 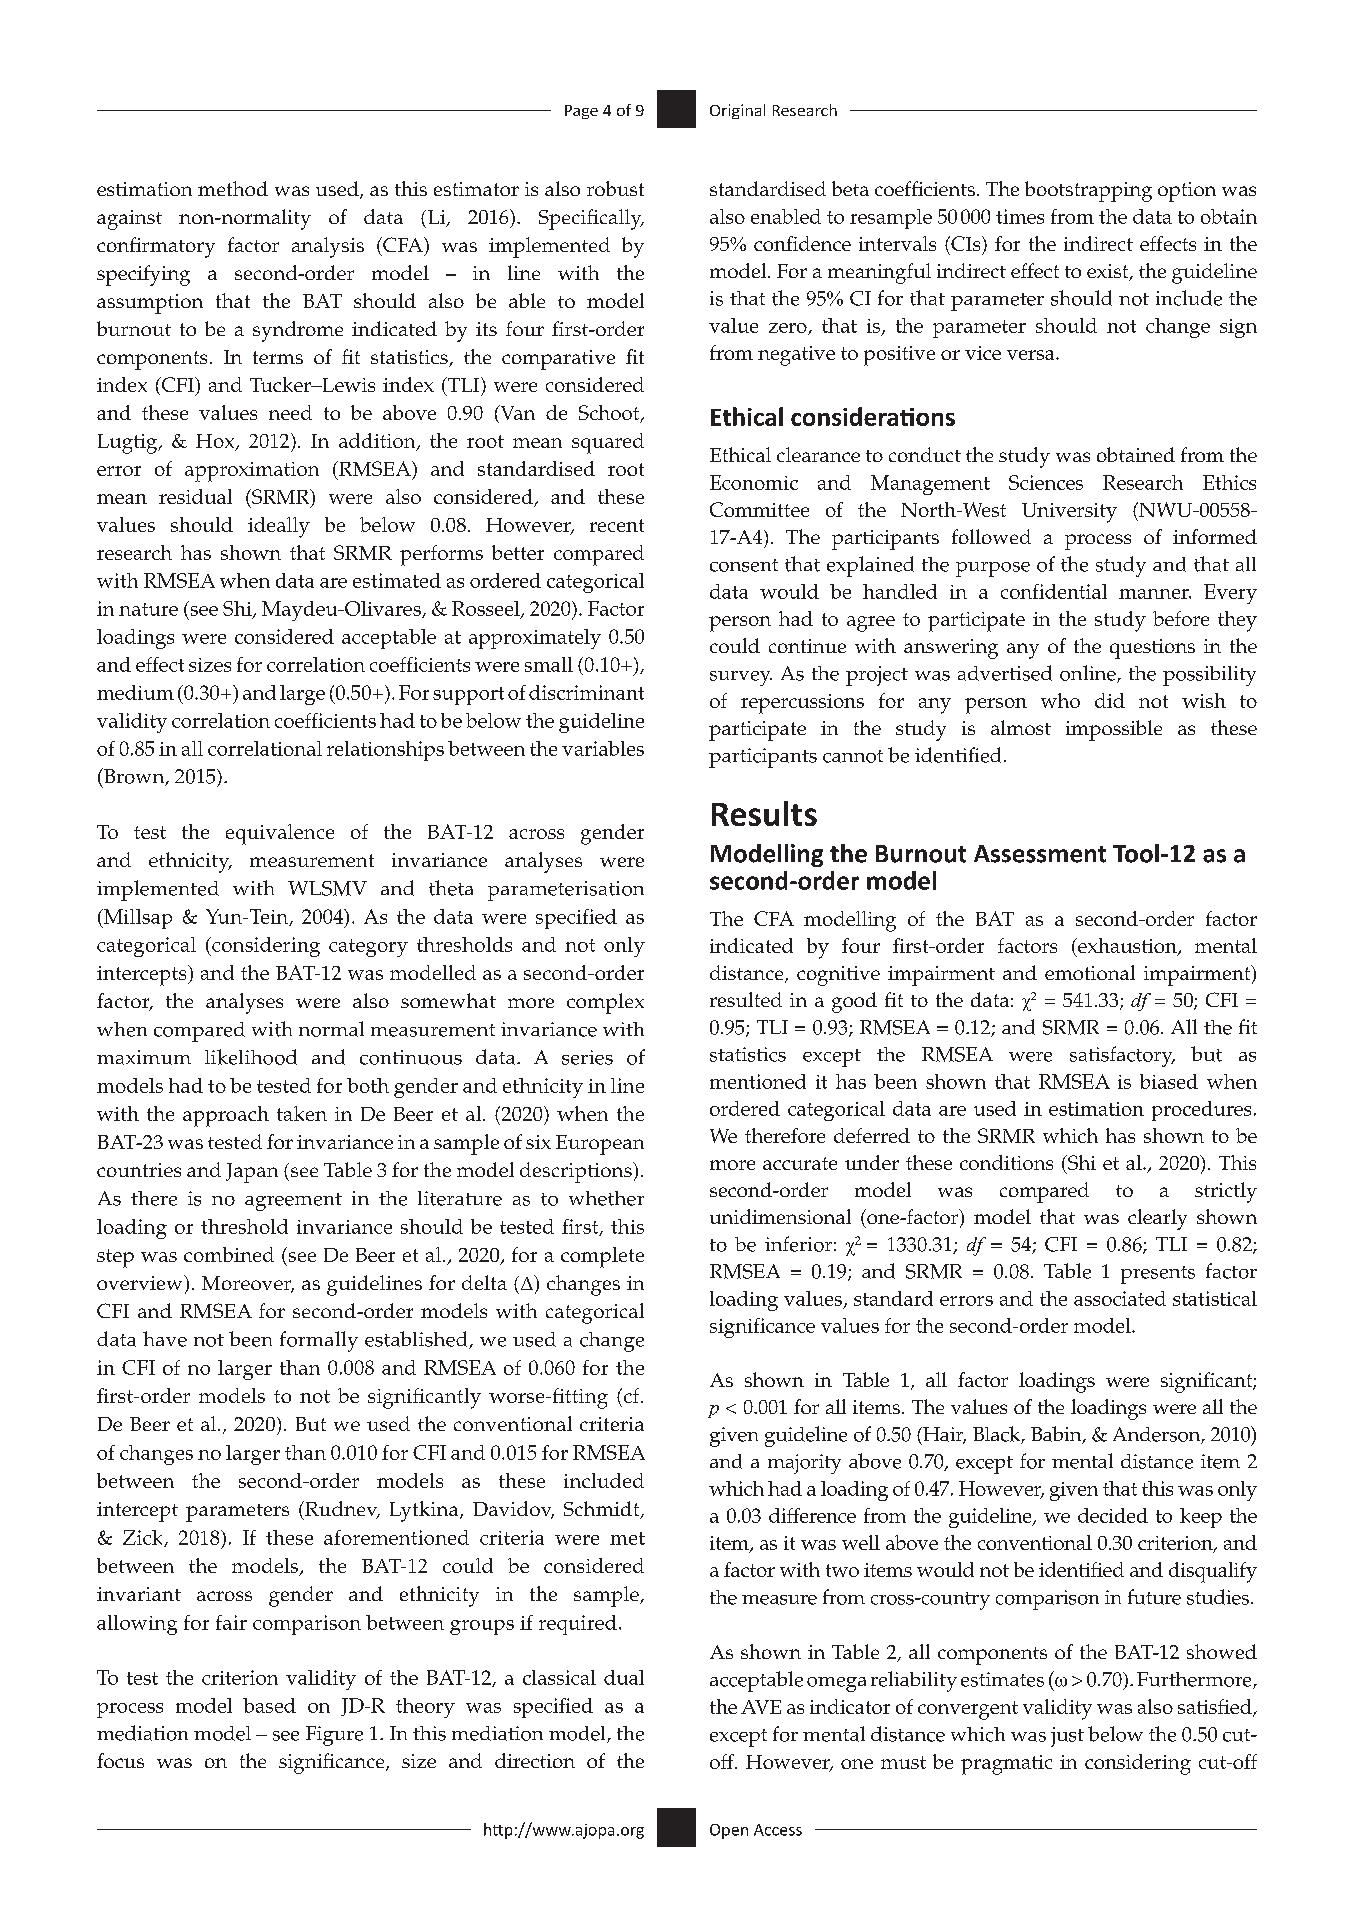 What do you see at coordinates (1088, 191) in the page?
I see `bootstrapping` at bounding box center [1088, 191].
